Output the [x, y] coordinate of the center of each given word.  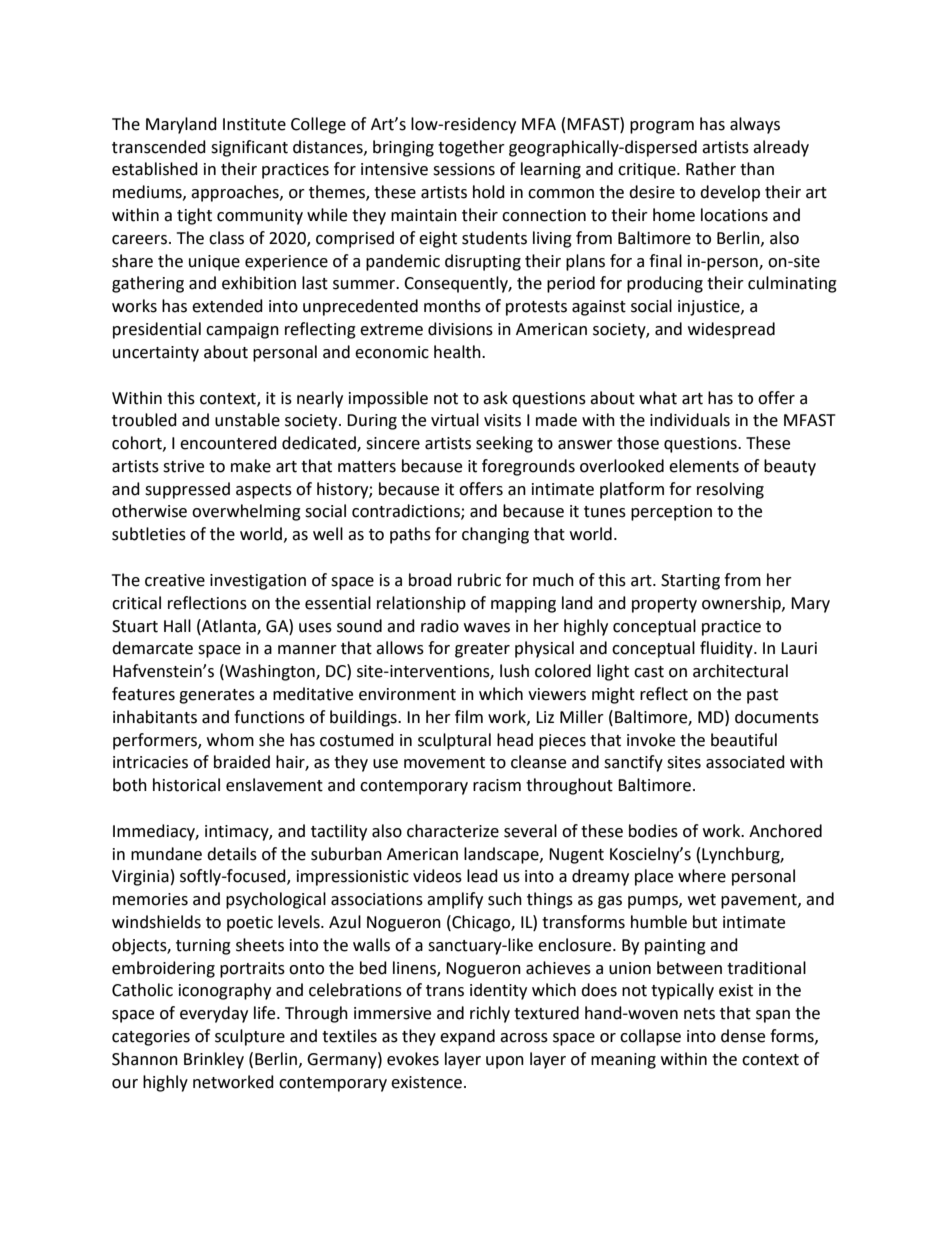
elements [704, 466]
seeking [504, 444]
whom [230, 740]
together [471, 148]
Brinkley [214, 1060]
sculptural [454, 741]
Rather [711, 169]
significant [249, 148]
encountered [228, 443]
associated [745, 762]
